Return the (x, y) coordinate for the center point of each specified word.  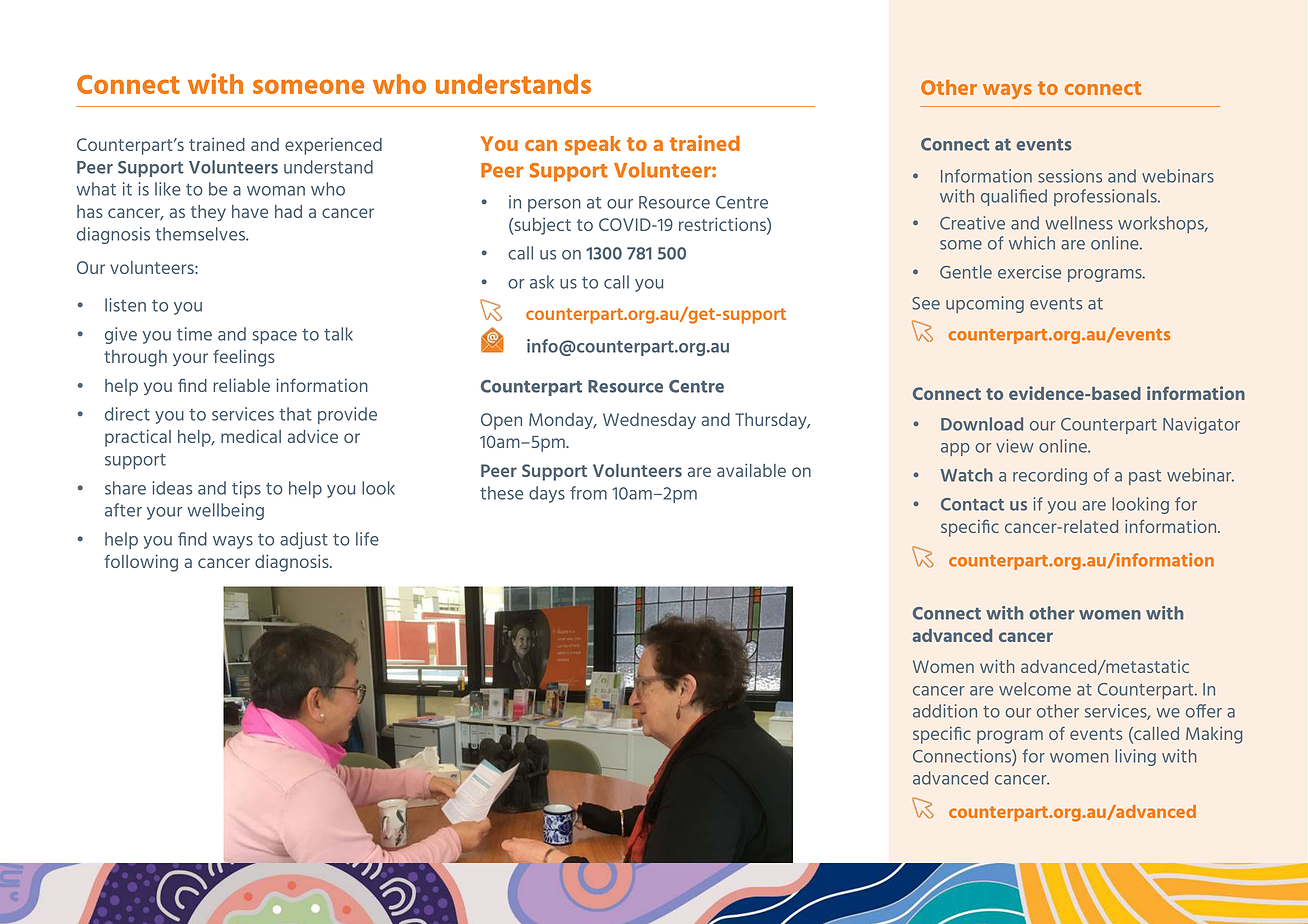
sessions (1070, 176)
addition (945, 711)
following (141, 563)
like (168, 189)
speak (593, 145)
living (1135, 757)
